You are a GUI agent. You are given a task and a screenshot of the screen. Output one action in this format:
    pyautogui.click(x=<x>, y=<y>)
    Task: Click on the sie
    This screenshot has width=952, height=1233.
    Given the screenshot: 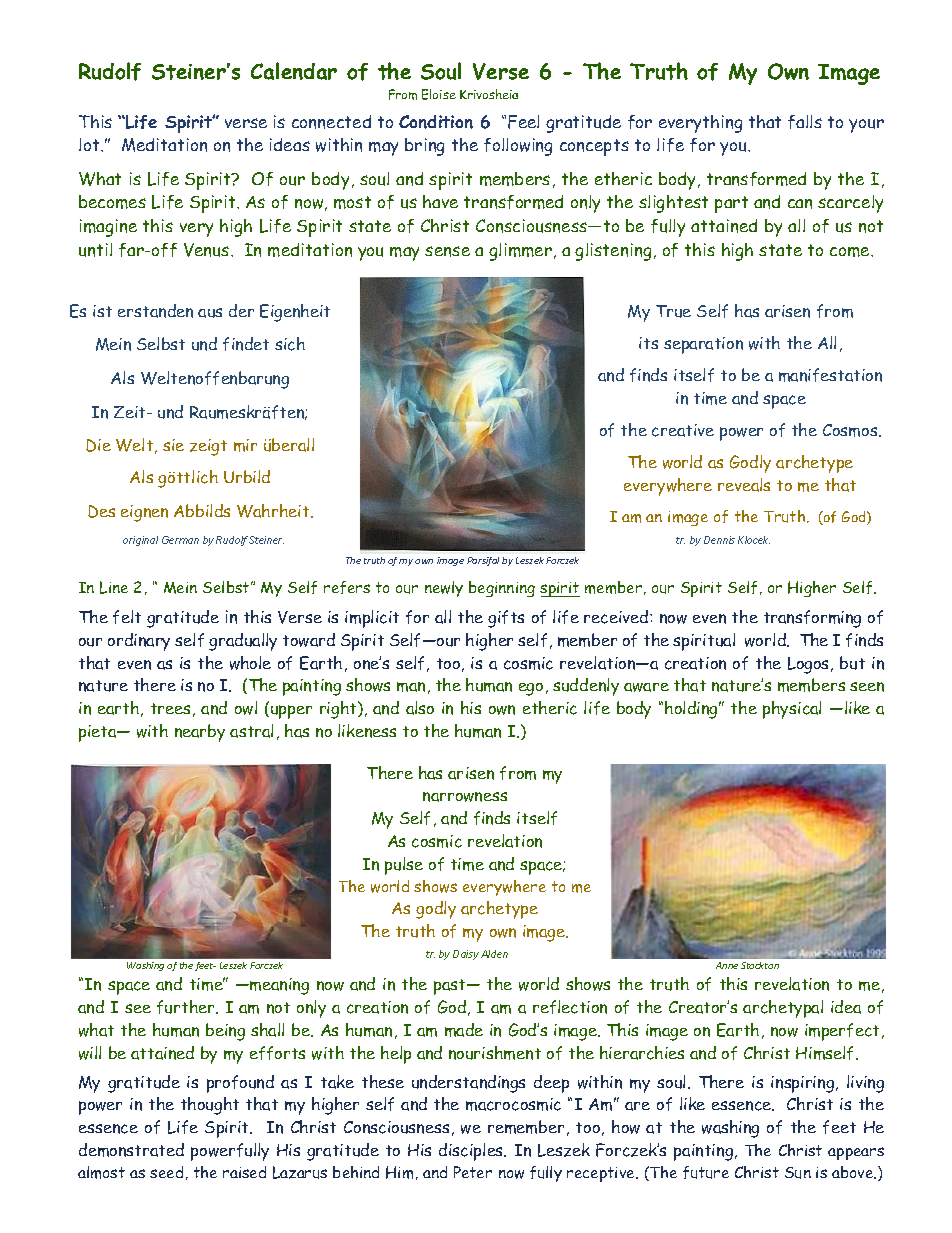 What is the action you would take?
    pyautogui.click(x=173, y=445)
